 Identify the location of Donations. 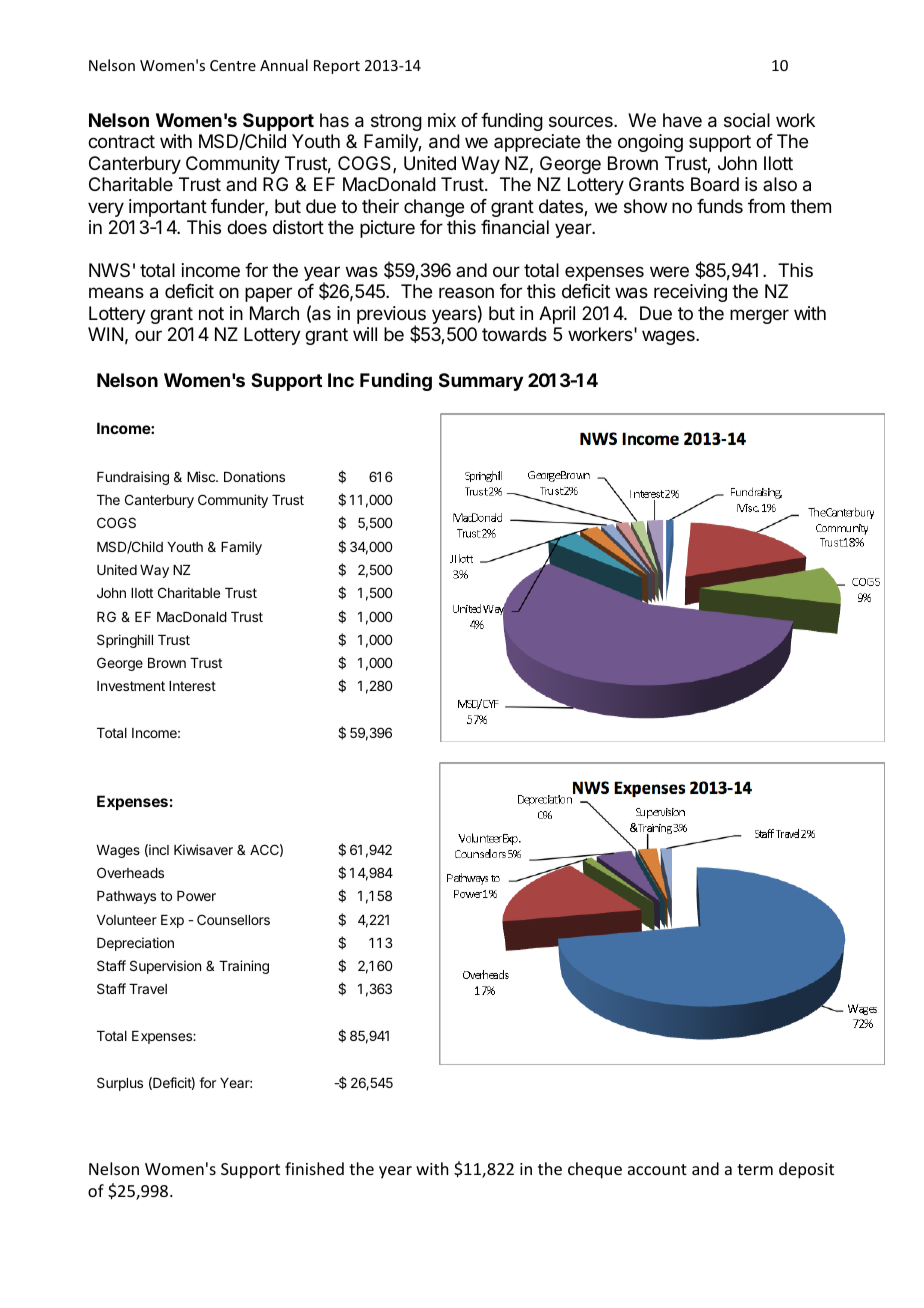
(254, 476).
